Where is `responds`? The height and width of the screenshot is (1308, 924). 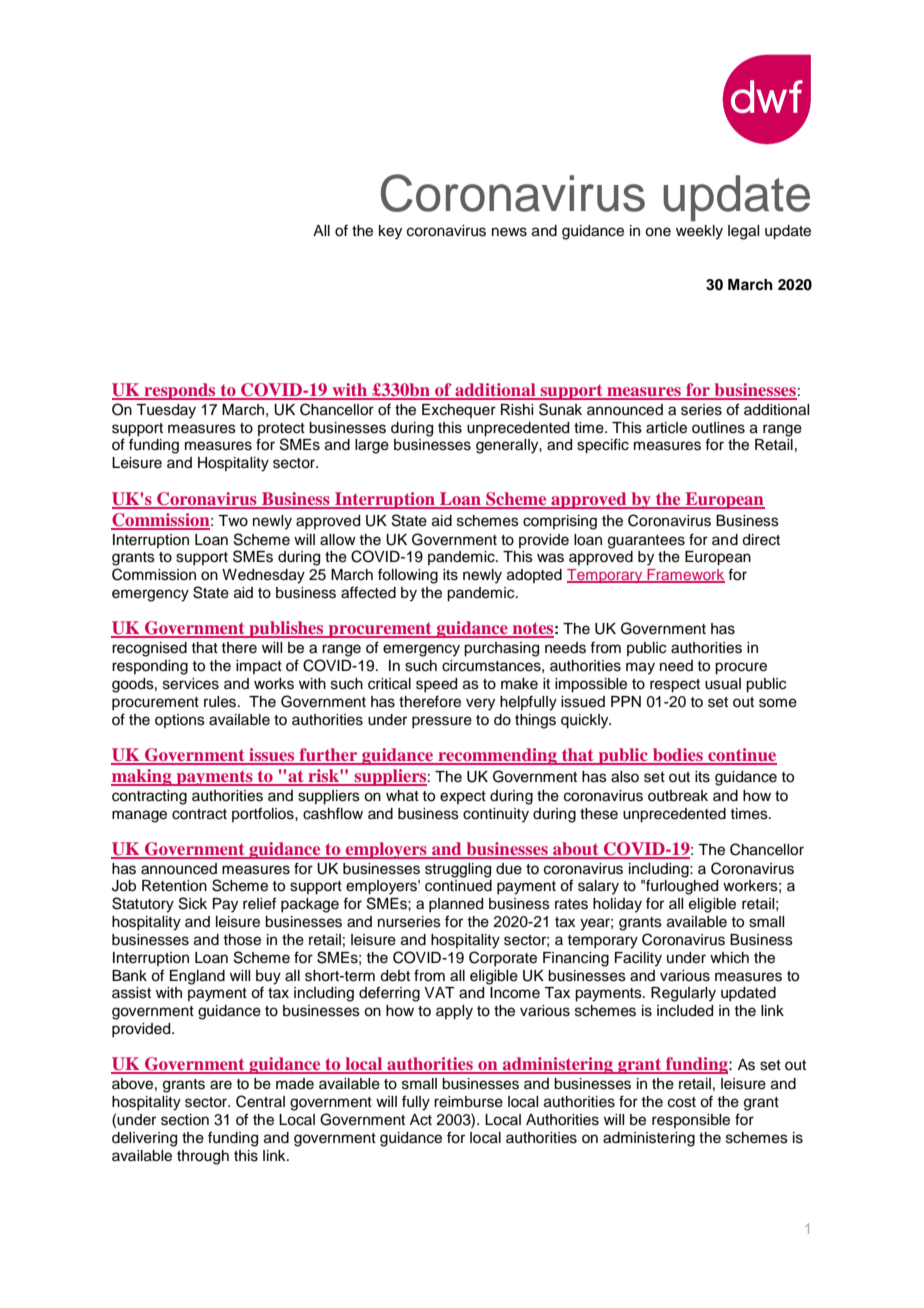 responds is located at coordinates (180, 391).
